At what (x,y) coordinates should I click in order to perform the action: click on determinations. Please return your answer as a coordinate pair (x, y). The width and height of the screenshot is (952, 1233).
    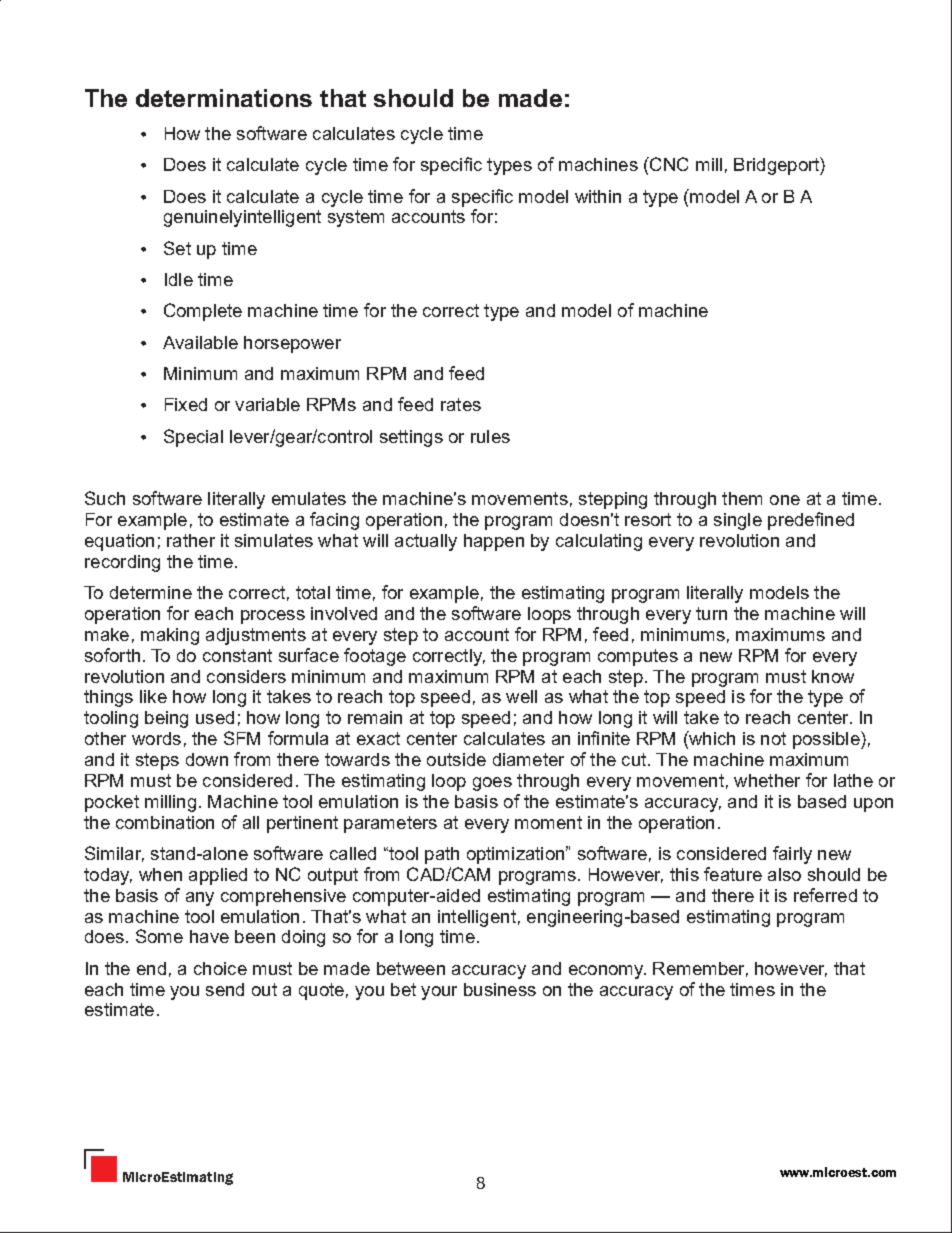
    Looking at the image, I should click on (224, 98).
